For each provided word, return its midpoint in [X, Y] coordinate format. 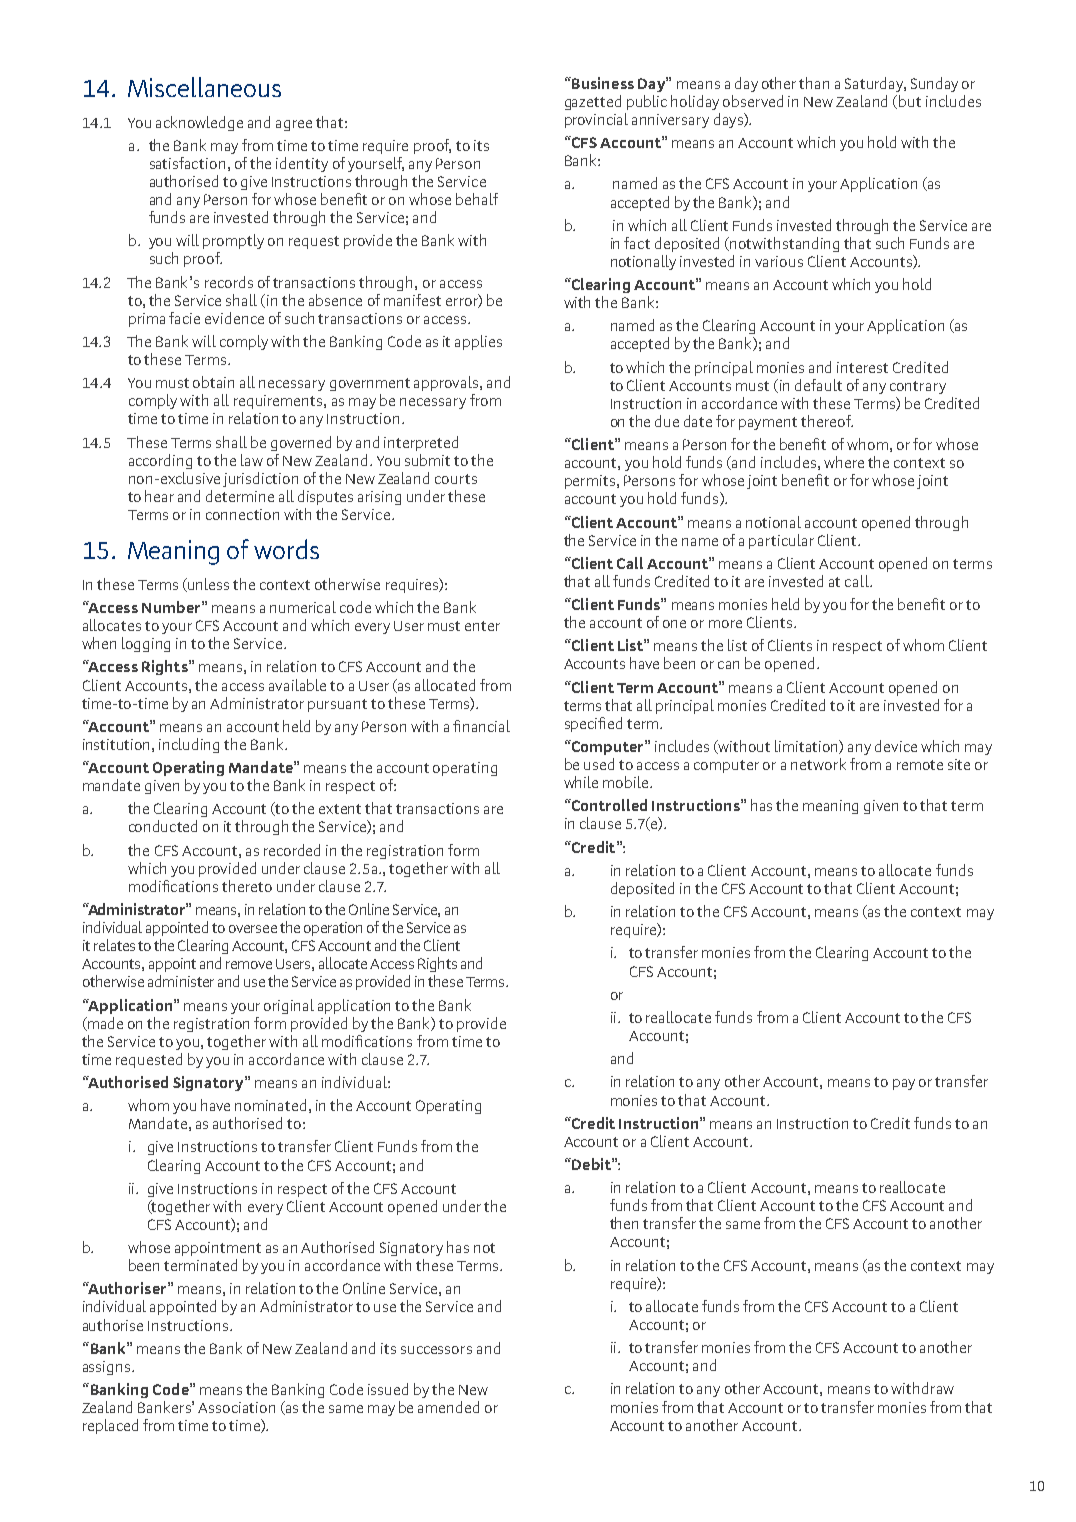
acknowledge [199, 123]
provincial [596, 120]
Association [236, 1407]
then [624, 1223]
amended [448, 1407]
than [814, 83]
